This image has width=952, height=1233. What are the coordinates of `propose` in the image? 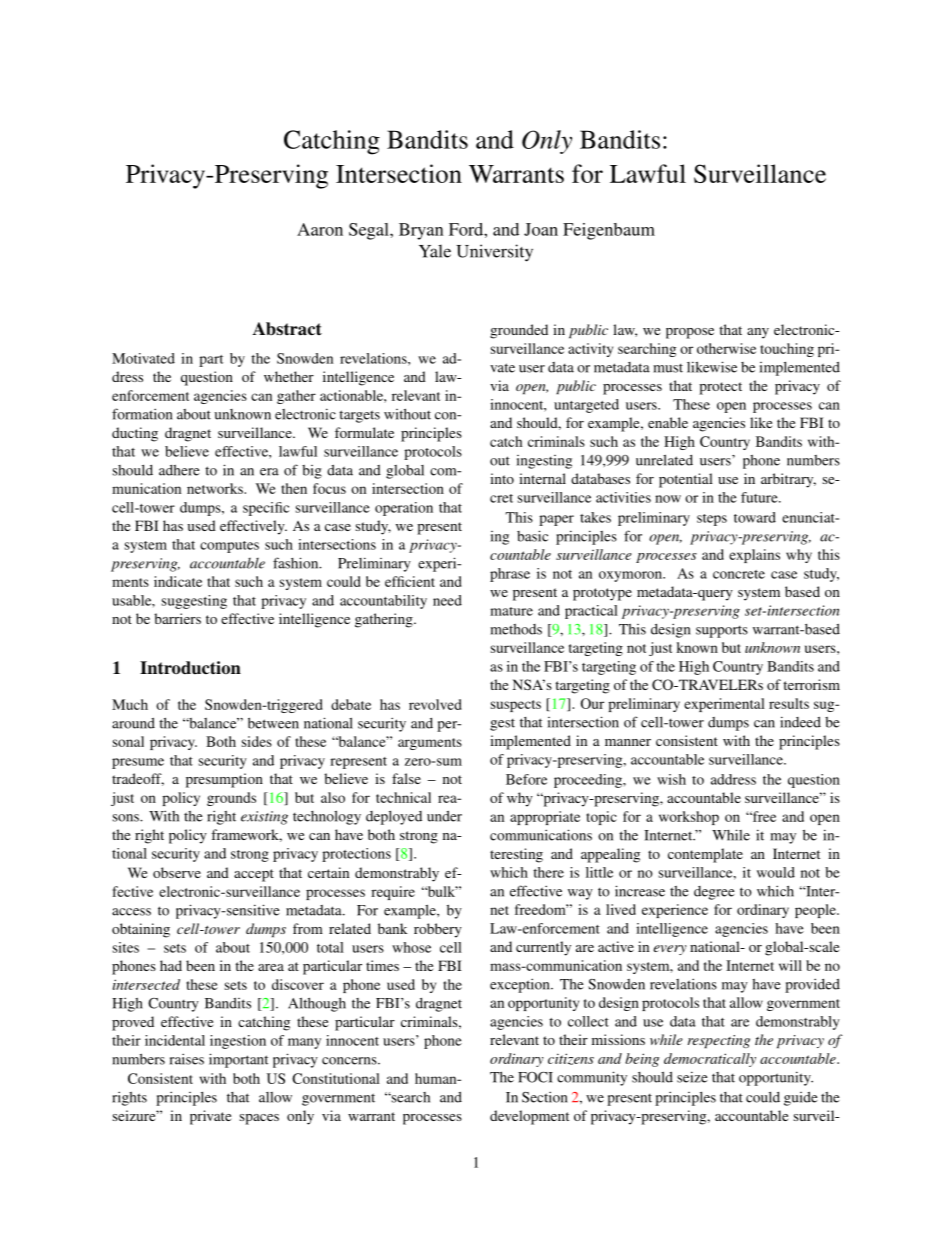 It's located at (690, 333).
